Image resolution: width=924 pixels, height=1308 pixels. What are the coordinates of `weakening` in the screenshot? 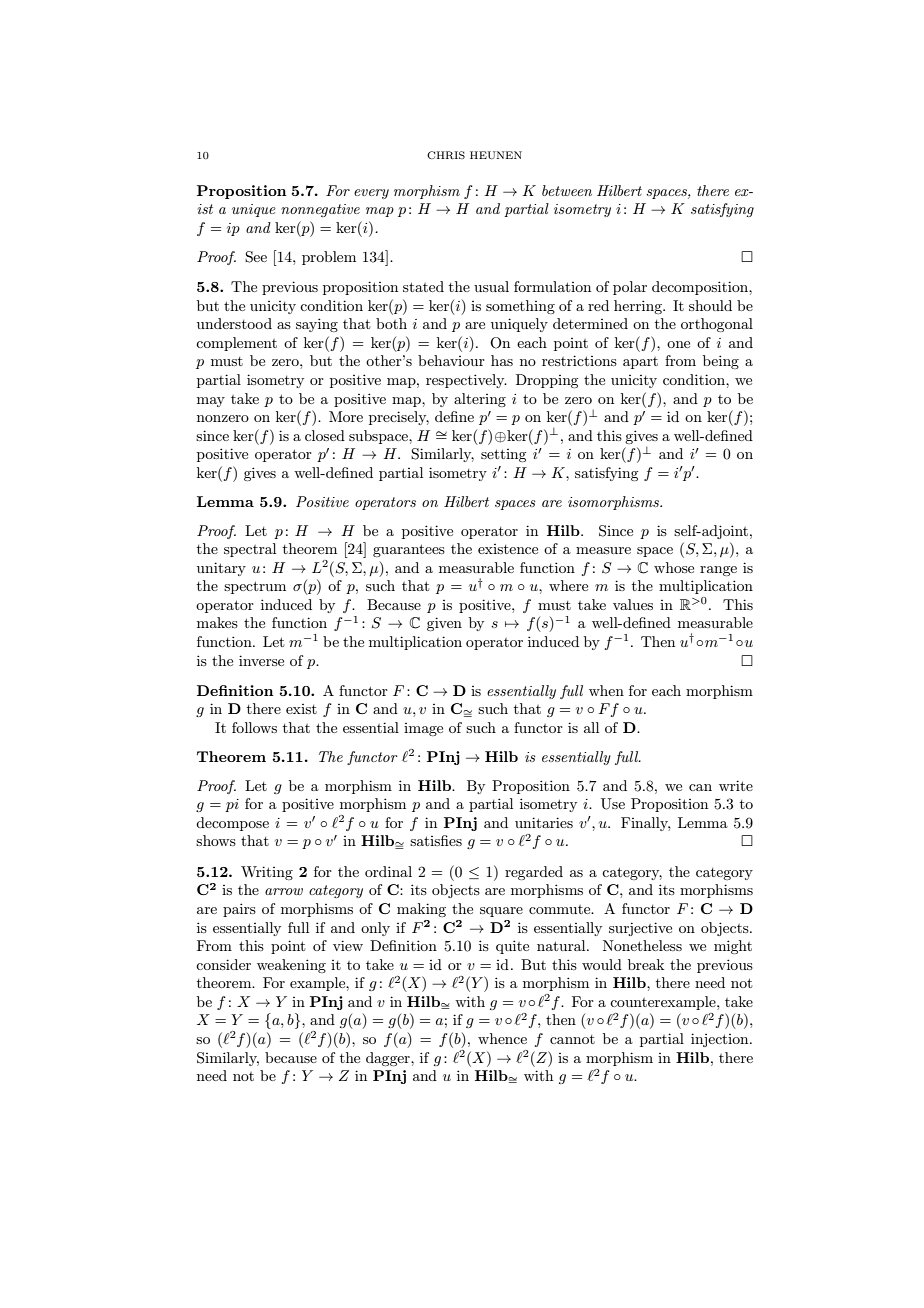 It's located at (291, 966).
